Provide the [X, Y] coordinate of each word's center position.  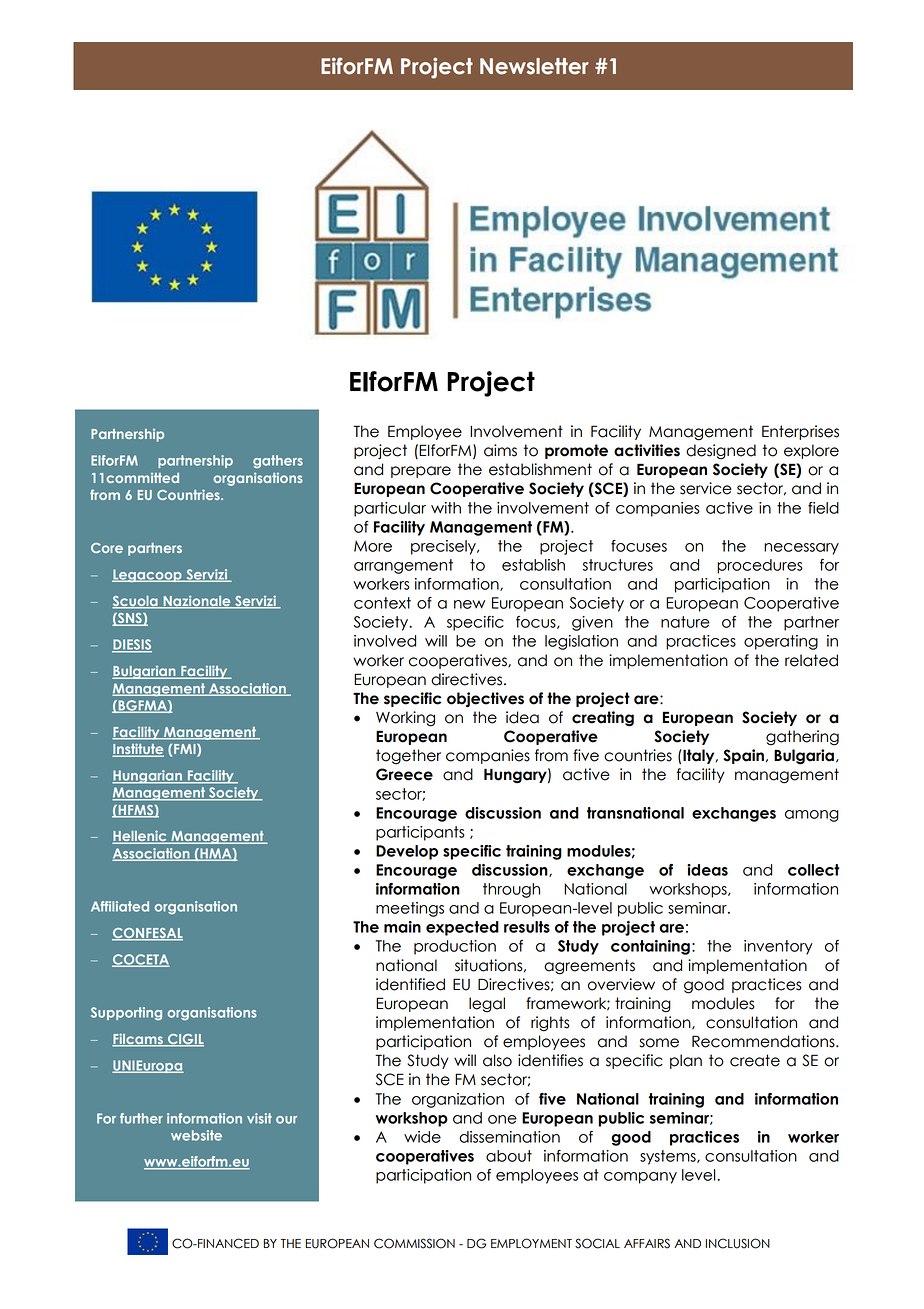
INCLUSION [738, 1243]
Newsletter [534, 66]
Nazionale [197, 602]
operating [781, 642]
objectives [485, 699]
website [196, 1135]
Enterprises [800, 432]
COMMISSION [414, 1243]
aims [500, 450]
